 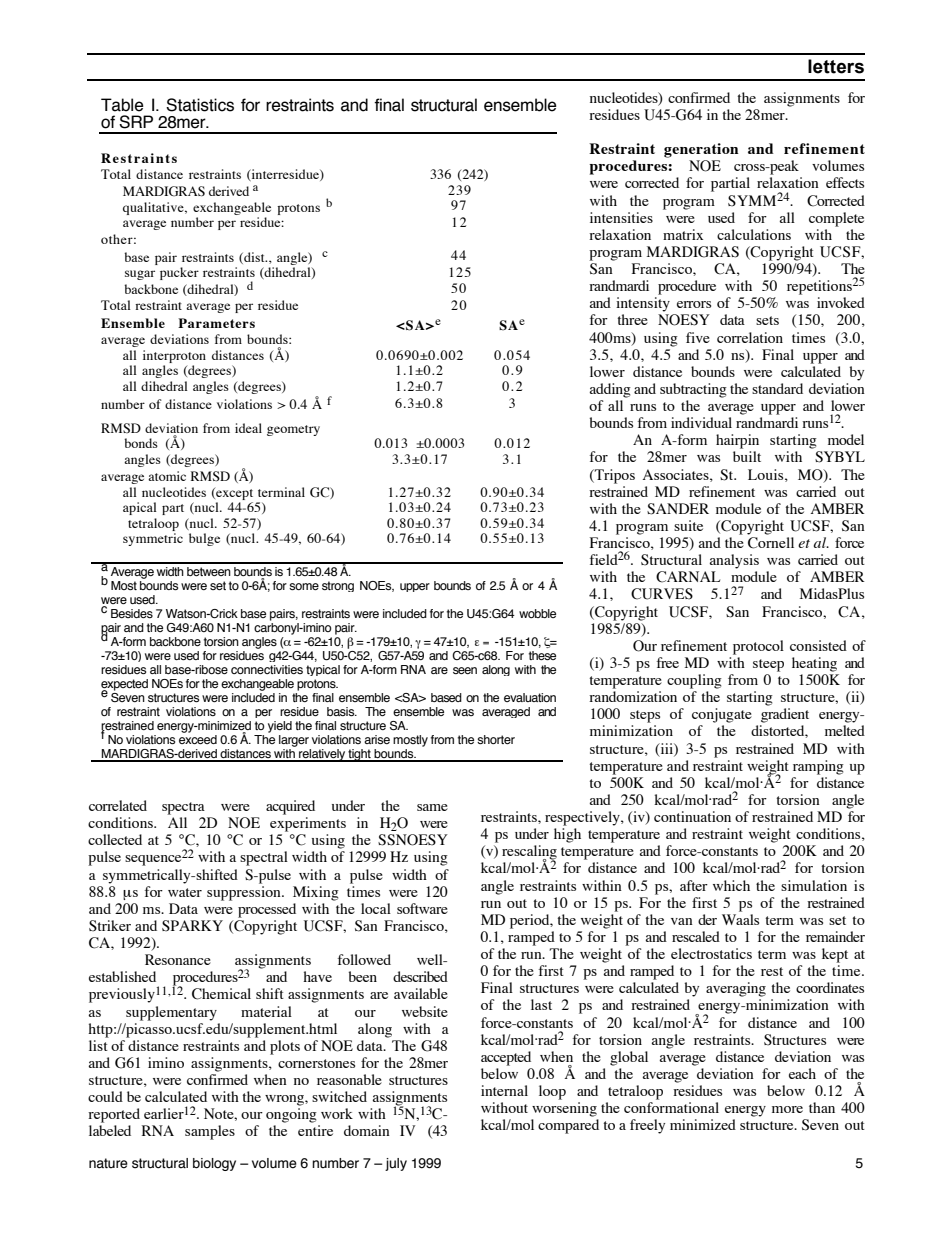 I want to click on protocol, so click(x=758, y=647).
